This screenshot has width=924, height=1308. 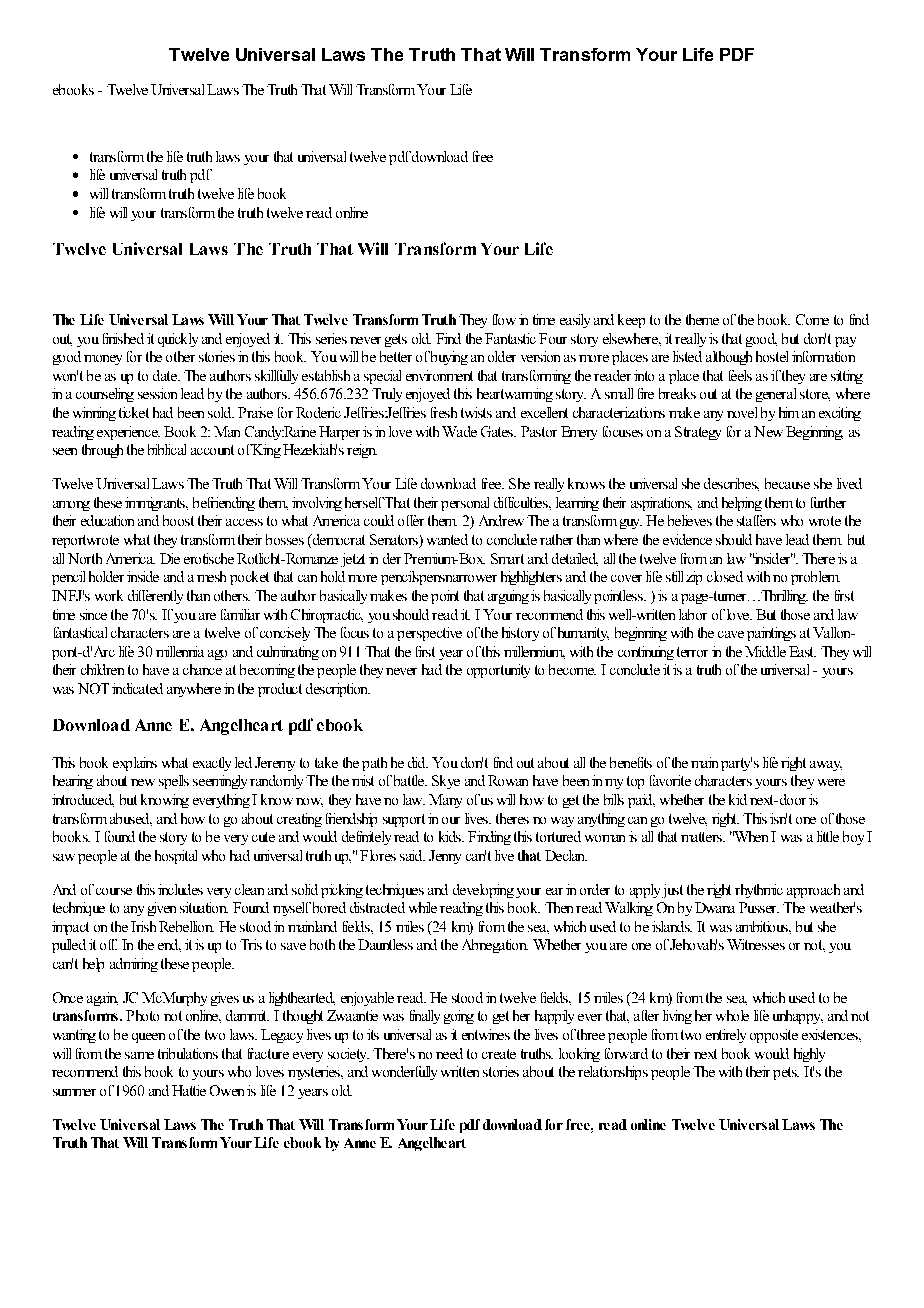 What do you see at coordinates (148, 1038) in the screenshot?
I see `queen` at bounding box center [148, 1038].
